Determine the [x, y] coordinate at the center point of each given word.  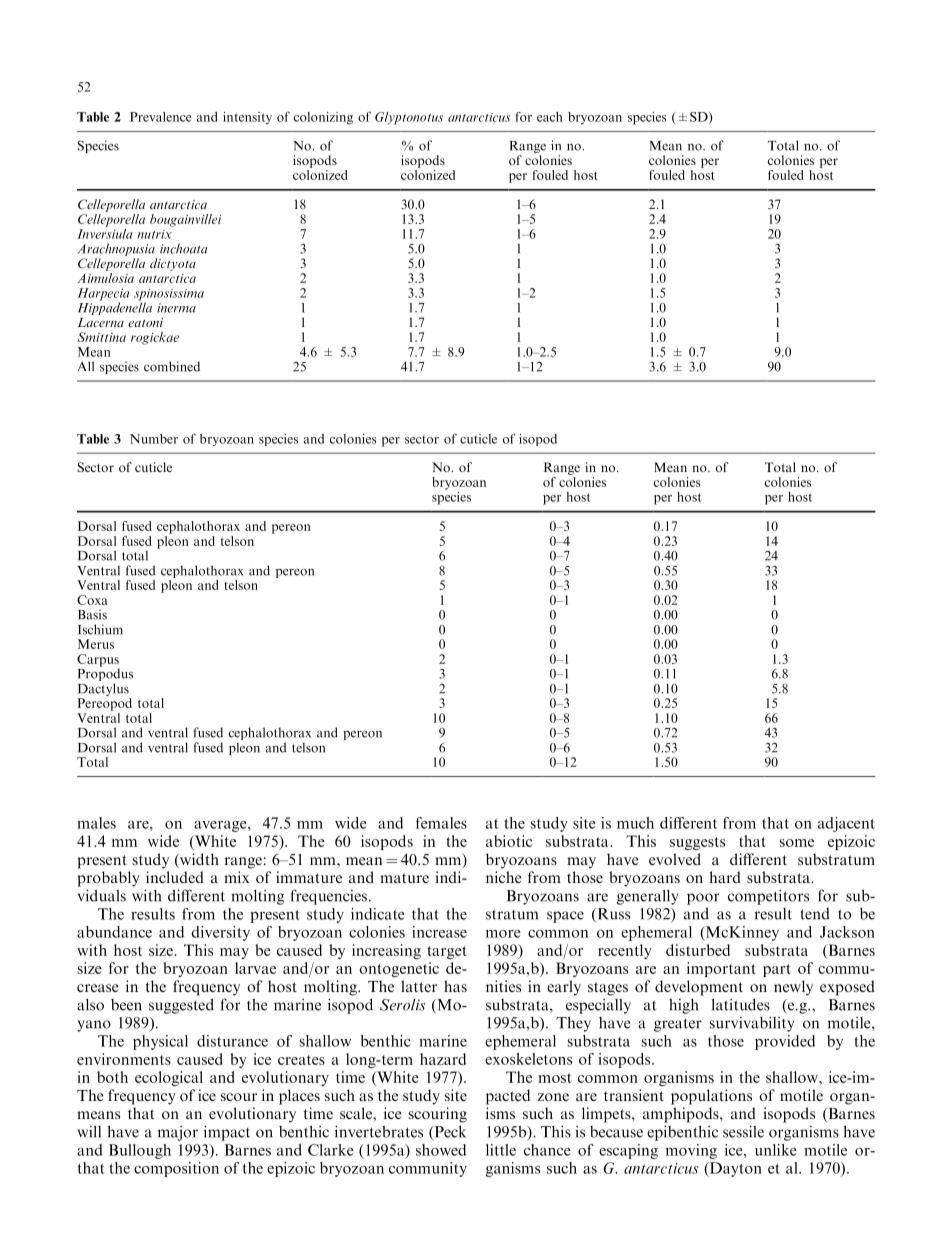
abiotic [509, 841]
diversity [220, 933]
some [797, 843]
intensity [247, 118]
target [447, 952]
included [175, 877]
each [550, 117]
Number [154, 439]
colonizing [323, 118]
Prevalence [160, 117]
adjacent [846, 824]
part [777, 970]
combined [172, 366]
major [178, 1133]
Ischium [100, 629]
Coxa [92, 600]
